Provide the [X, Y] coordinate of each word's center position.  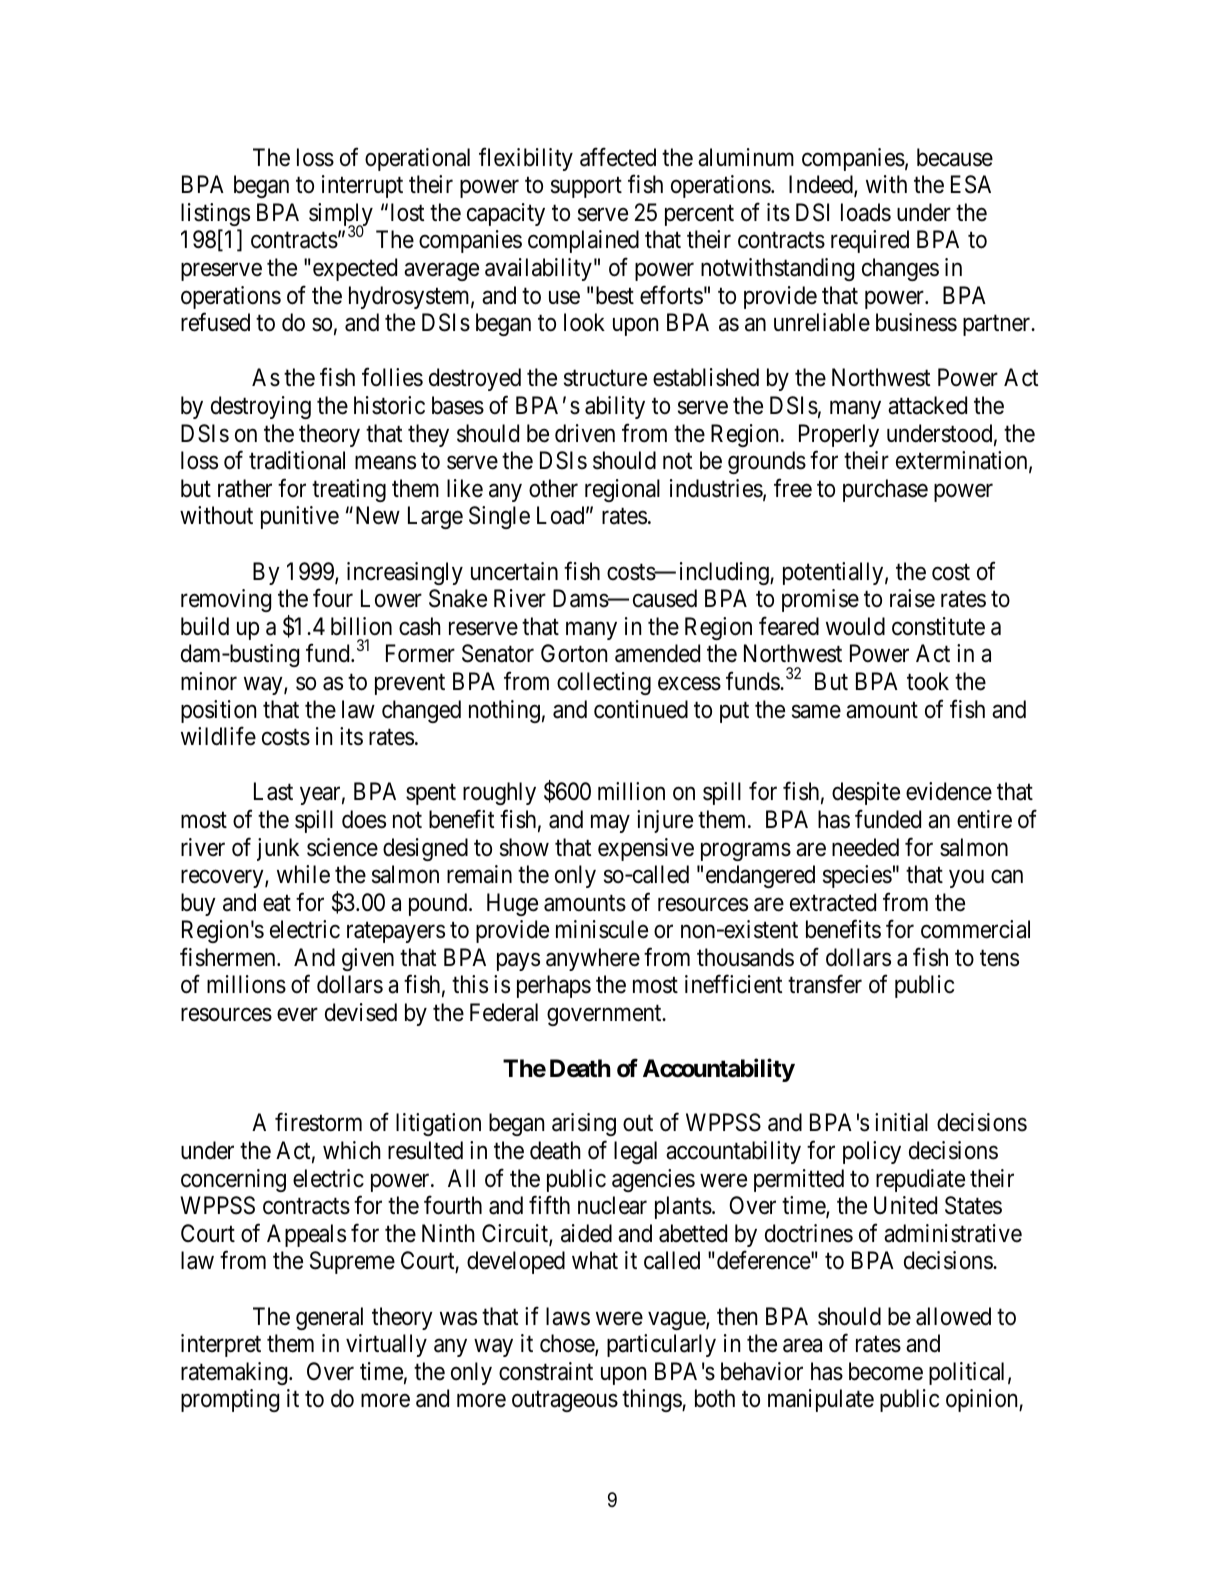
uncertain [514, 571]
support [586, 187]
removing [226, 600]
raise [912, 598]
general [329, 1318]
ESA [971, 184]
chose [568, 1344]
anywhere [593, 959]
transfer [825, 984]
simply [341, 216]
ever [297, 1015]
